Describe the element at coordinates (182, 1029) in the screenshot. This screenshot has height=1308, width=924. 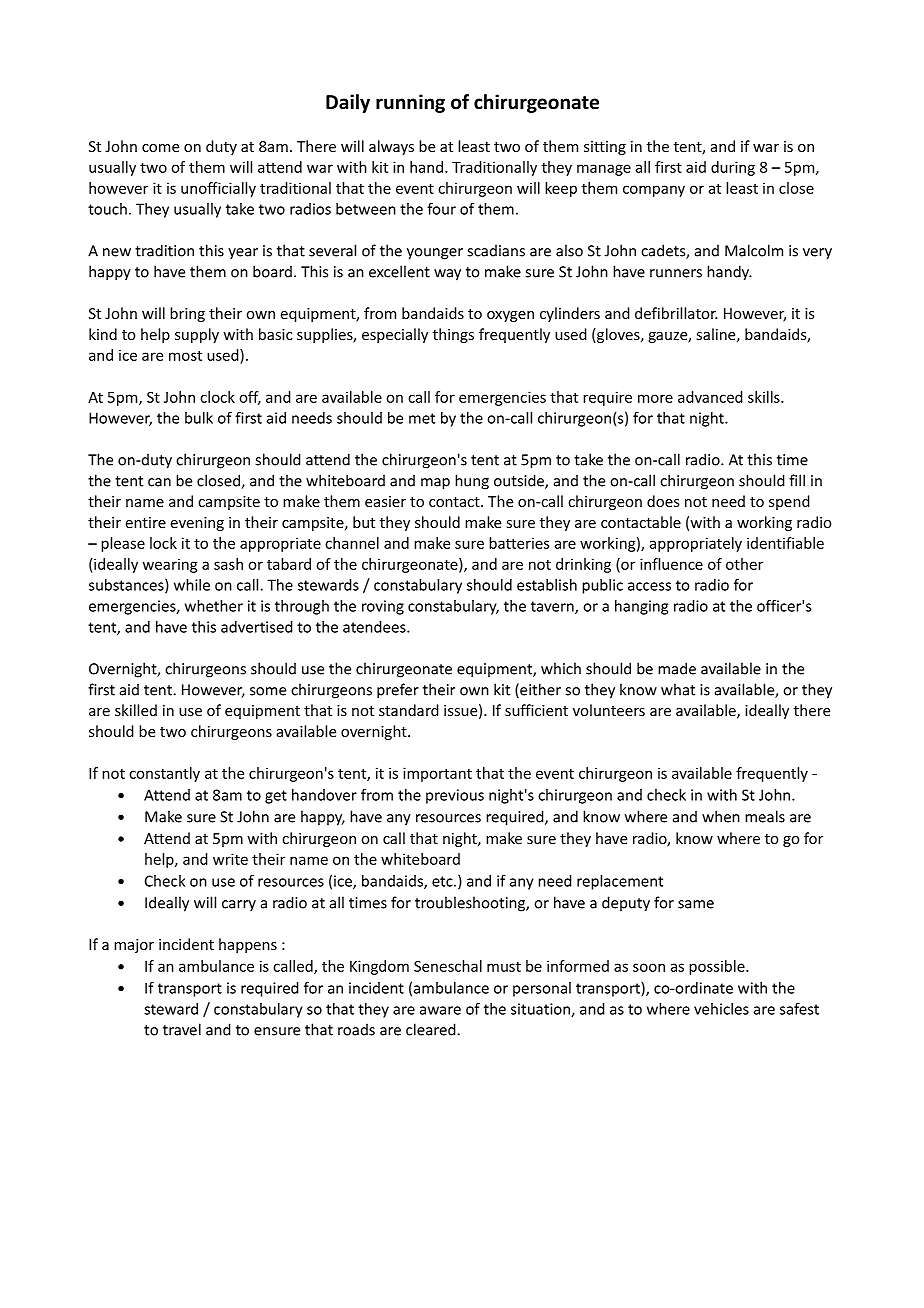
I see `travel` at that location.
